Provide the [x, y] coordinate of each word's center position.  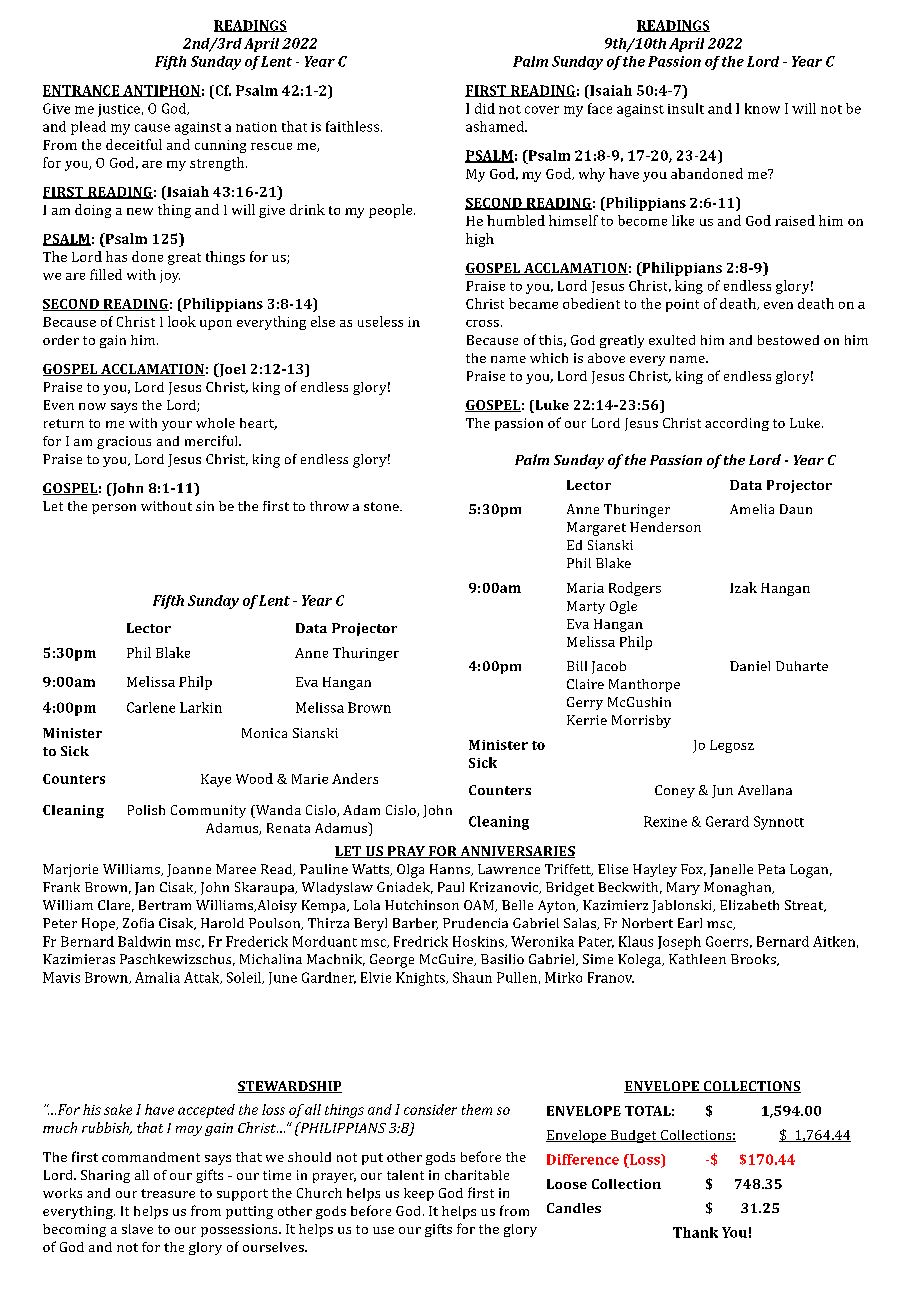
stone [382, 506]
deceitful [134, 144]
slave [137, 1229]
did [485, 108]
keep [419, 1194]
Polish [146, 810]
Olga [410, 871]
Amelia [752, 509]
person [114, 509]
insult [686, 108]
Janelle [731, 870]
